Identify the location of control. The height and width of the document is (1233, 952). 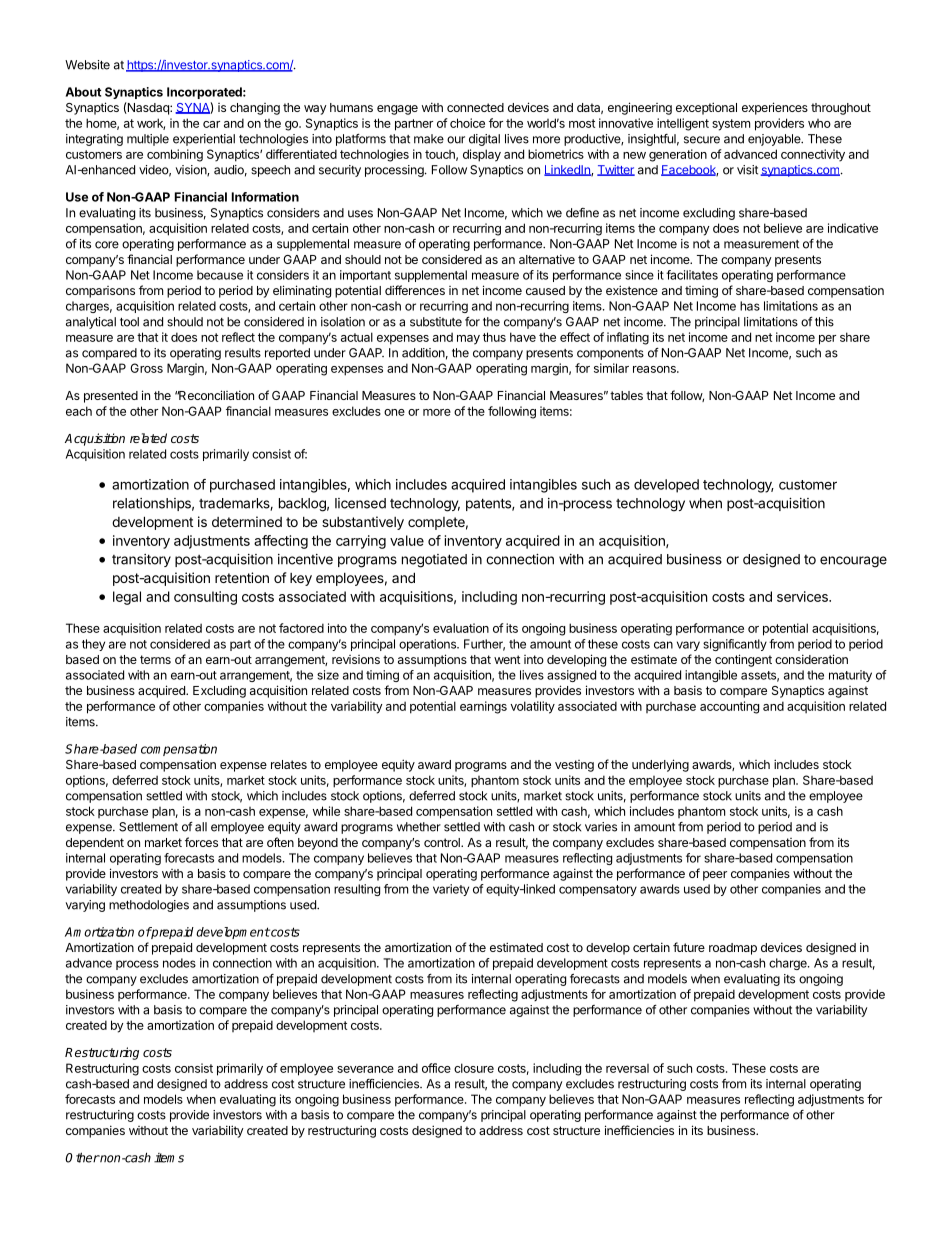
(443, 842).
